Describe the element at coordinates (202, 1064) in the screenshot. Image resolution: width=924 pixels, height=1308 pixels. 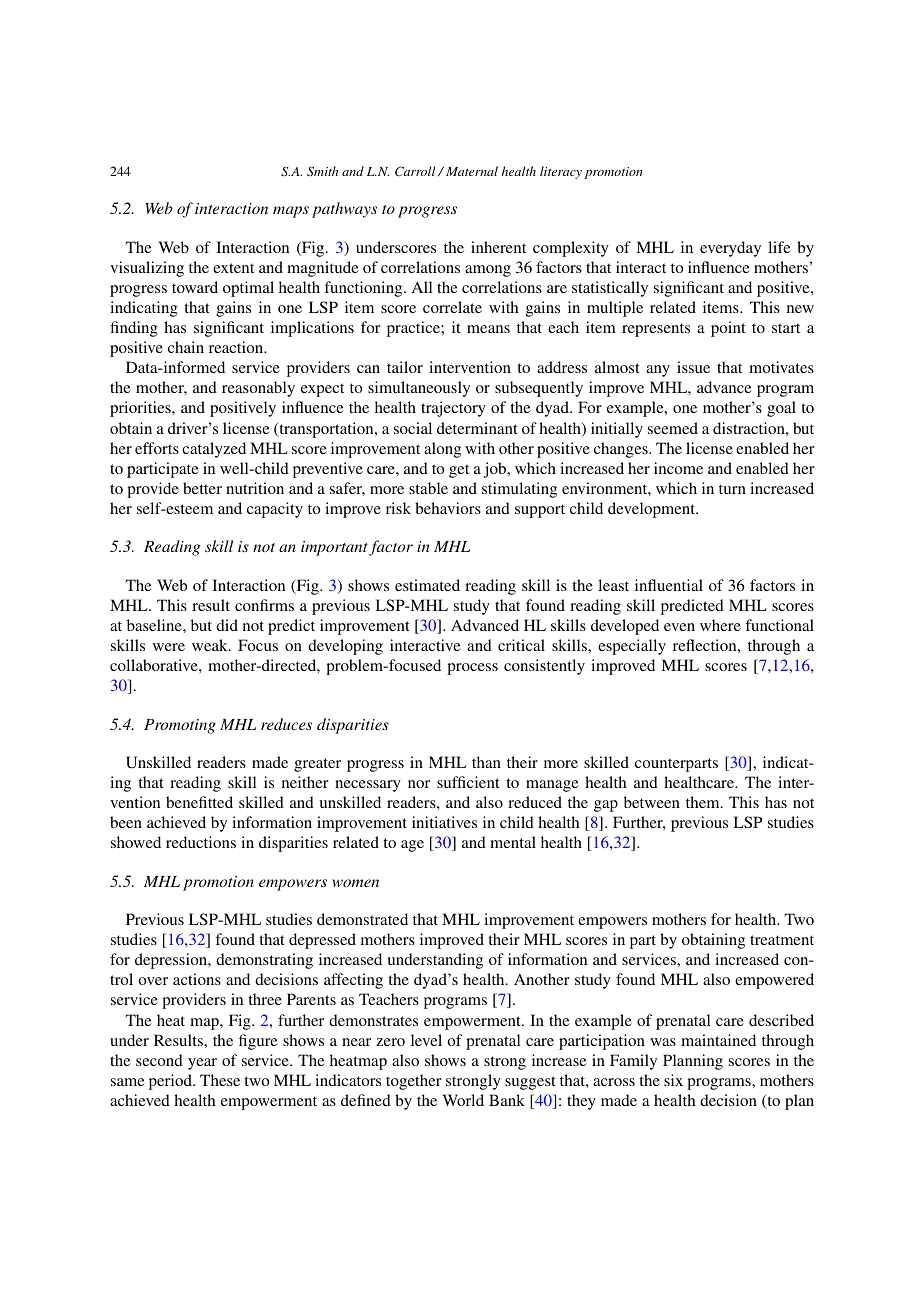
I see `year` at that location.
